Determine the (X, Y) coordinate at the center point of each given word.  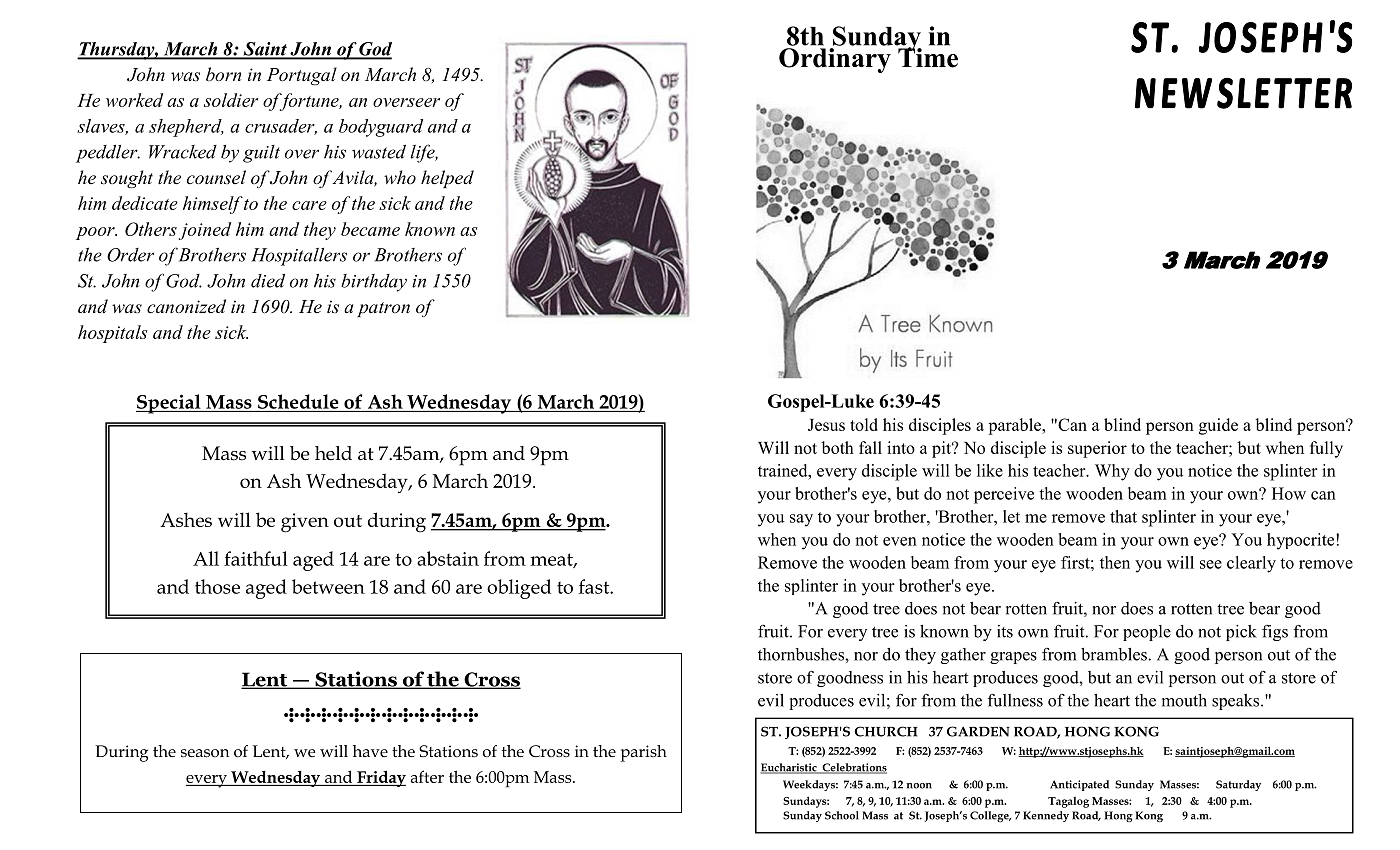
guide (1218, 426)
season (205, 753)
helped (447, 179)
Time (927, 56)
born (223, 74)
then (1115, 562)
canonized (186, 306)
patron (383, 309)
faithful (256, 558)
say (801, 520)
